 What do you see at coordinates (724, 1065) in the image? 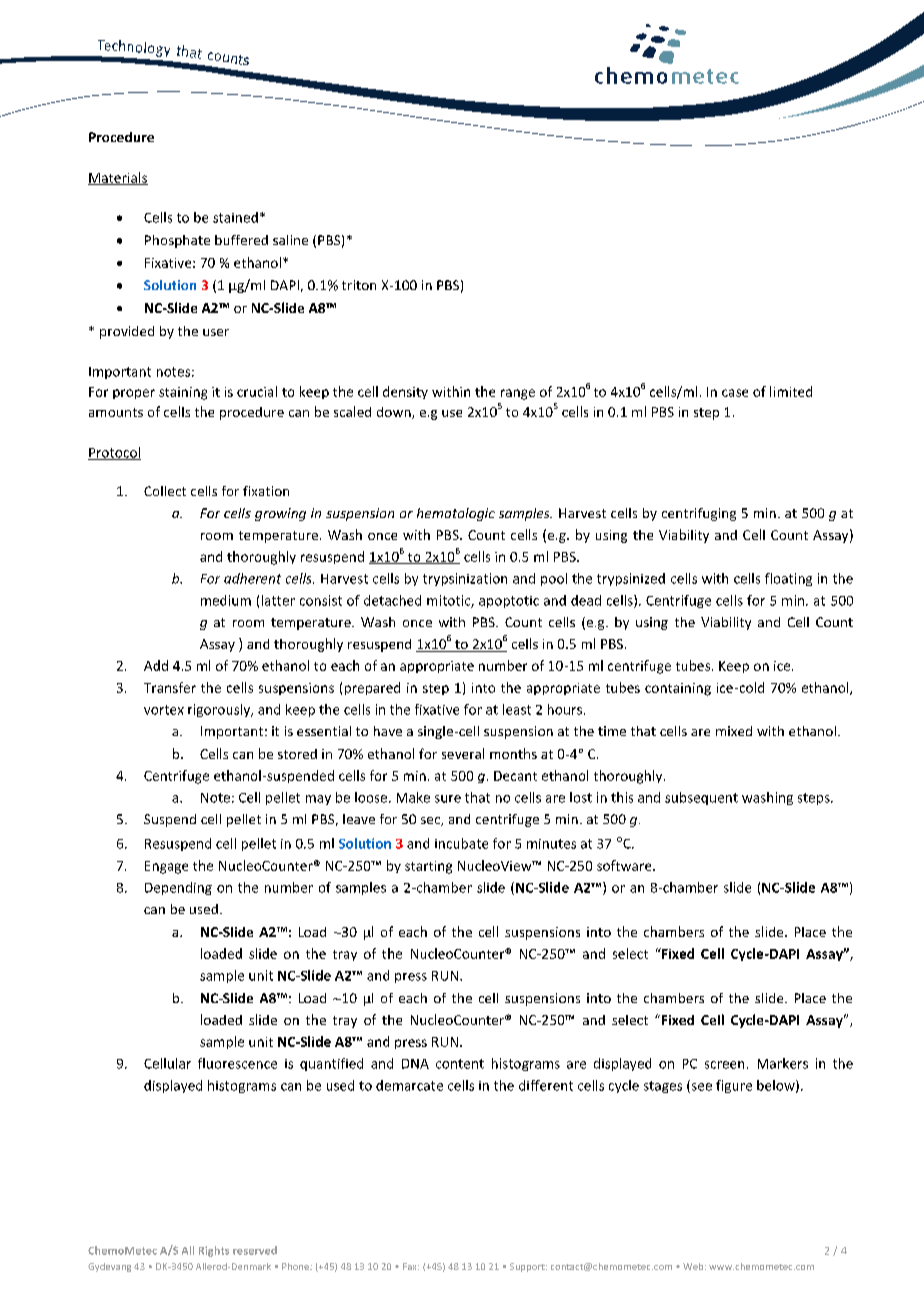
I see `screen` at bounding box center [724, 1065].
